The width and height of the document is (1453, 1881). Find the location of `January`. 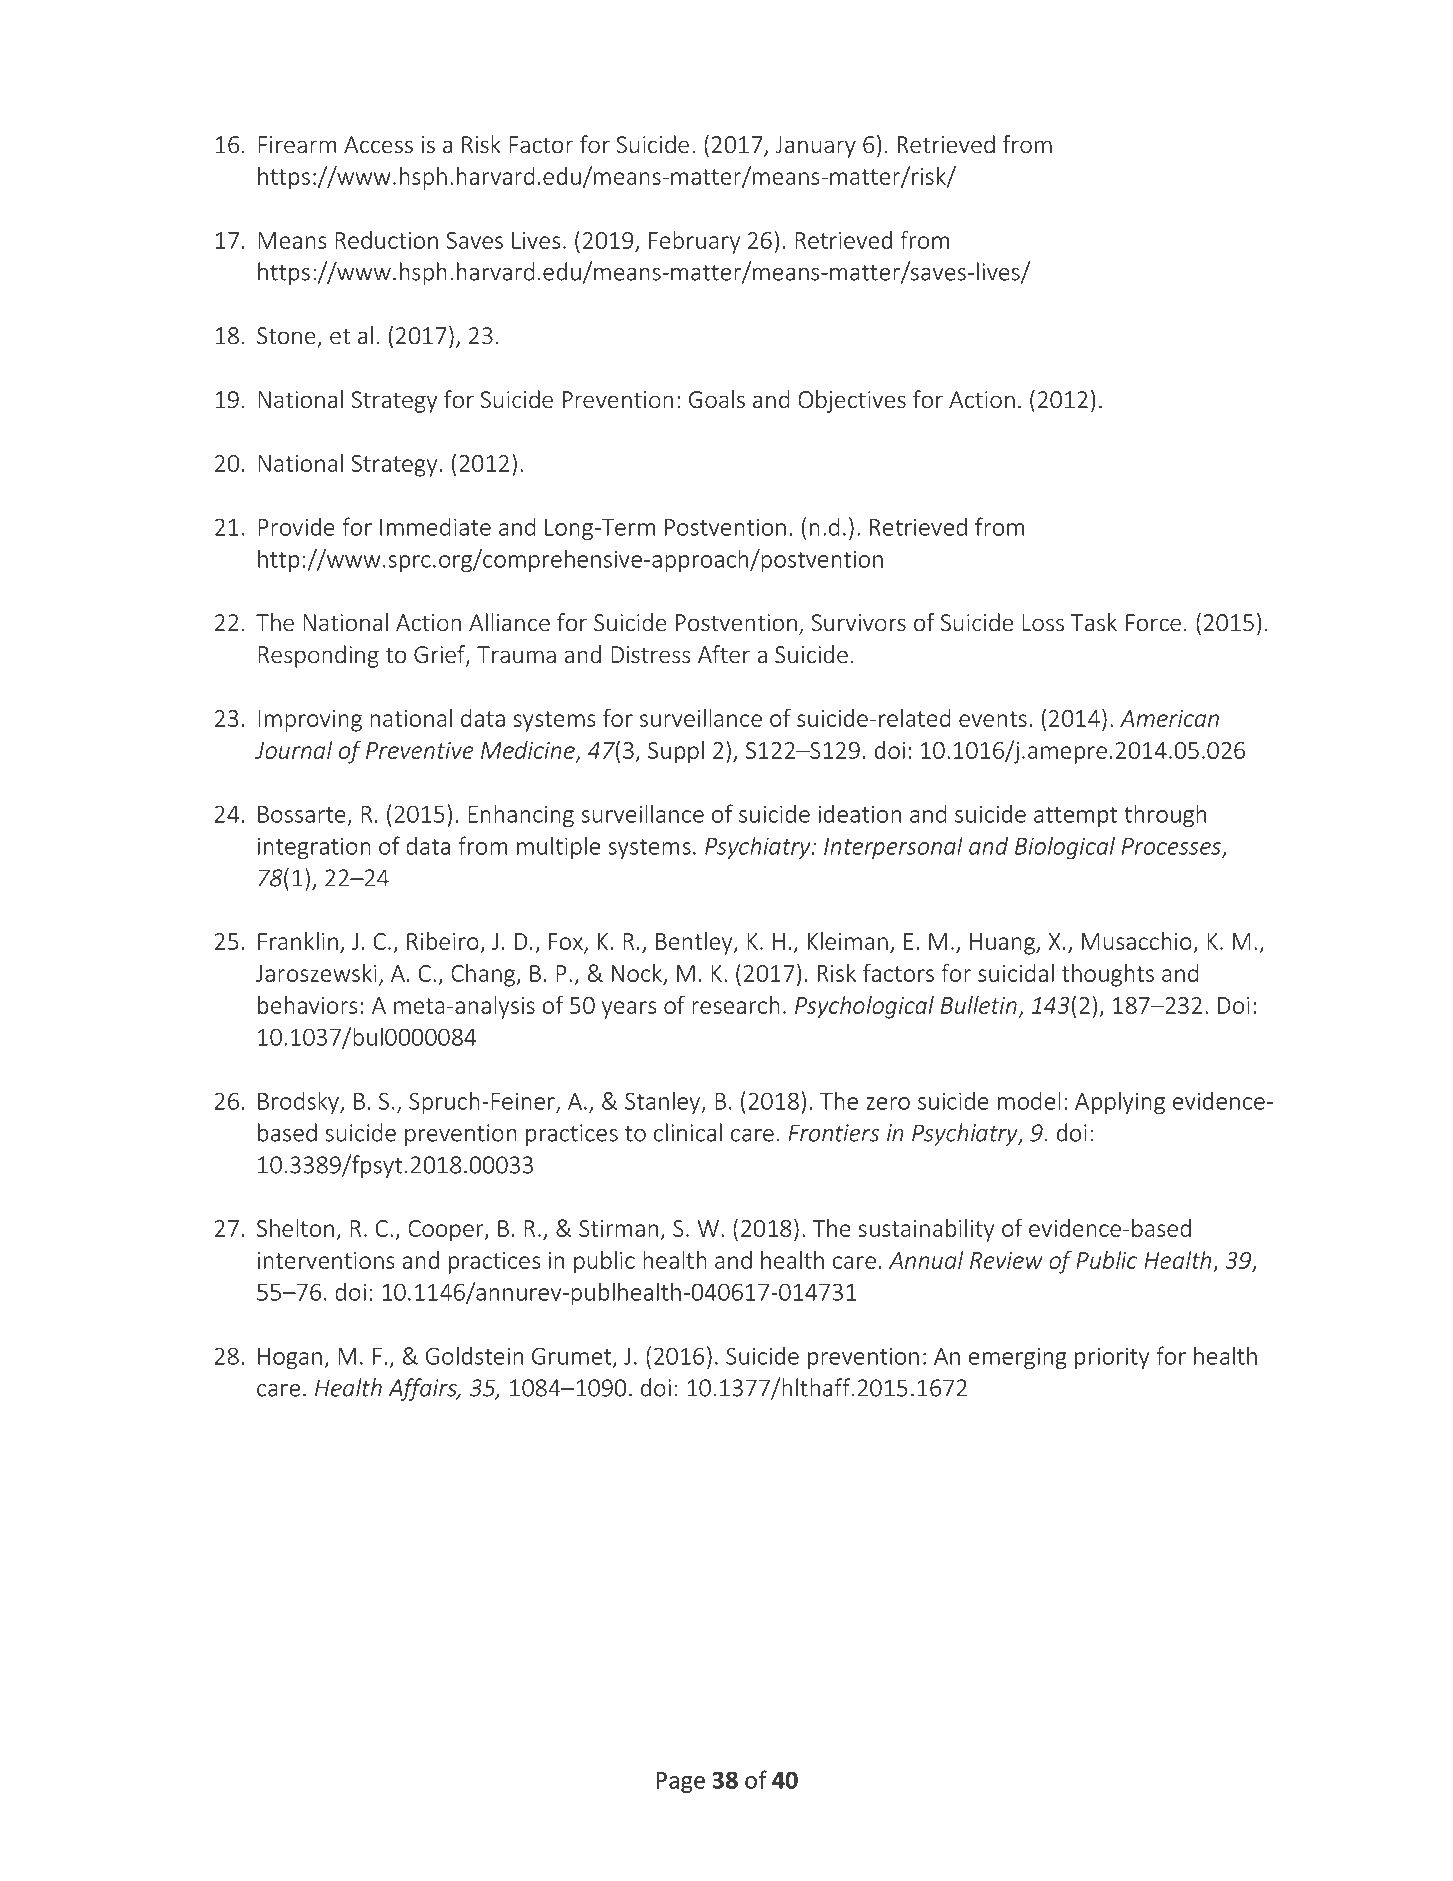

January is located at coordinates (815, 147).
